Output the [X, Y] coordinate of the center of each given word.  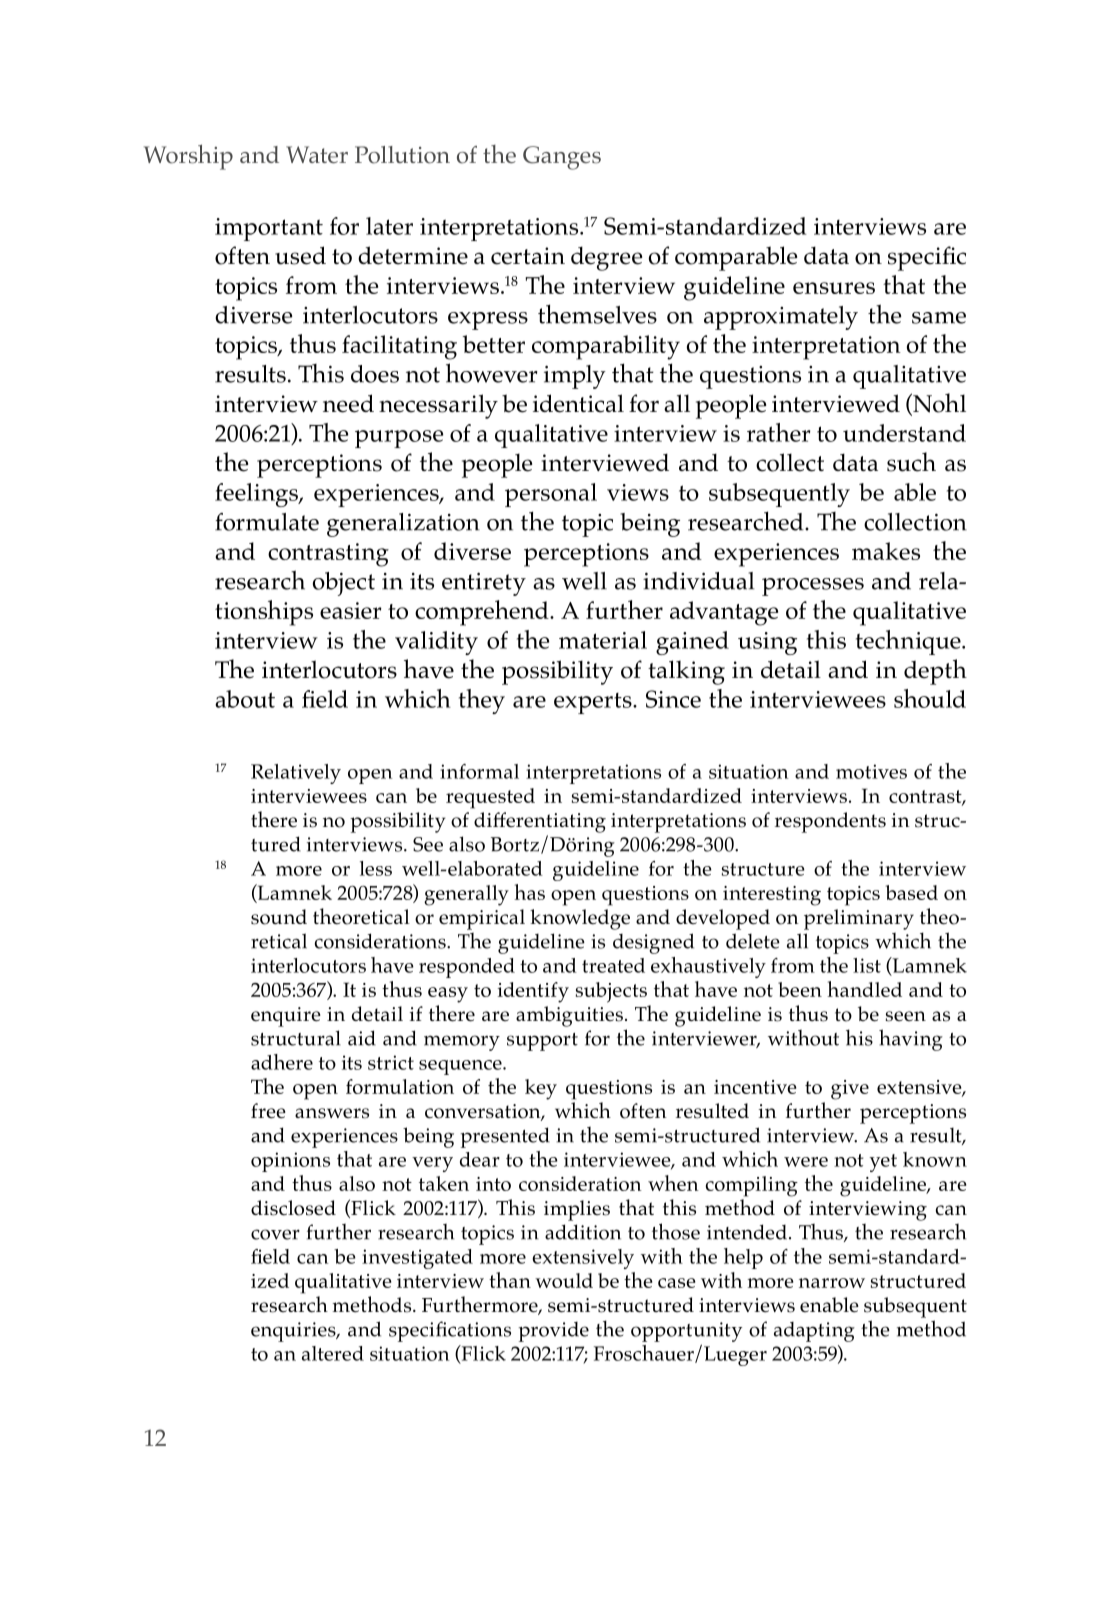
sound [279, 917]
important [269, 229]
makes [886, 551]
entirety [484, 584]
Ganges [562, 158]
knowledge [580, 919]
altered [333, 1353]
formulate [267, 522]
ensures [834, 288]
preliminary [859, 919]
